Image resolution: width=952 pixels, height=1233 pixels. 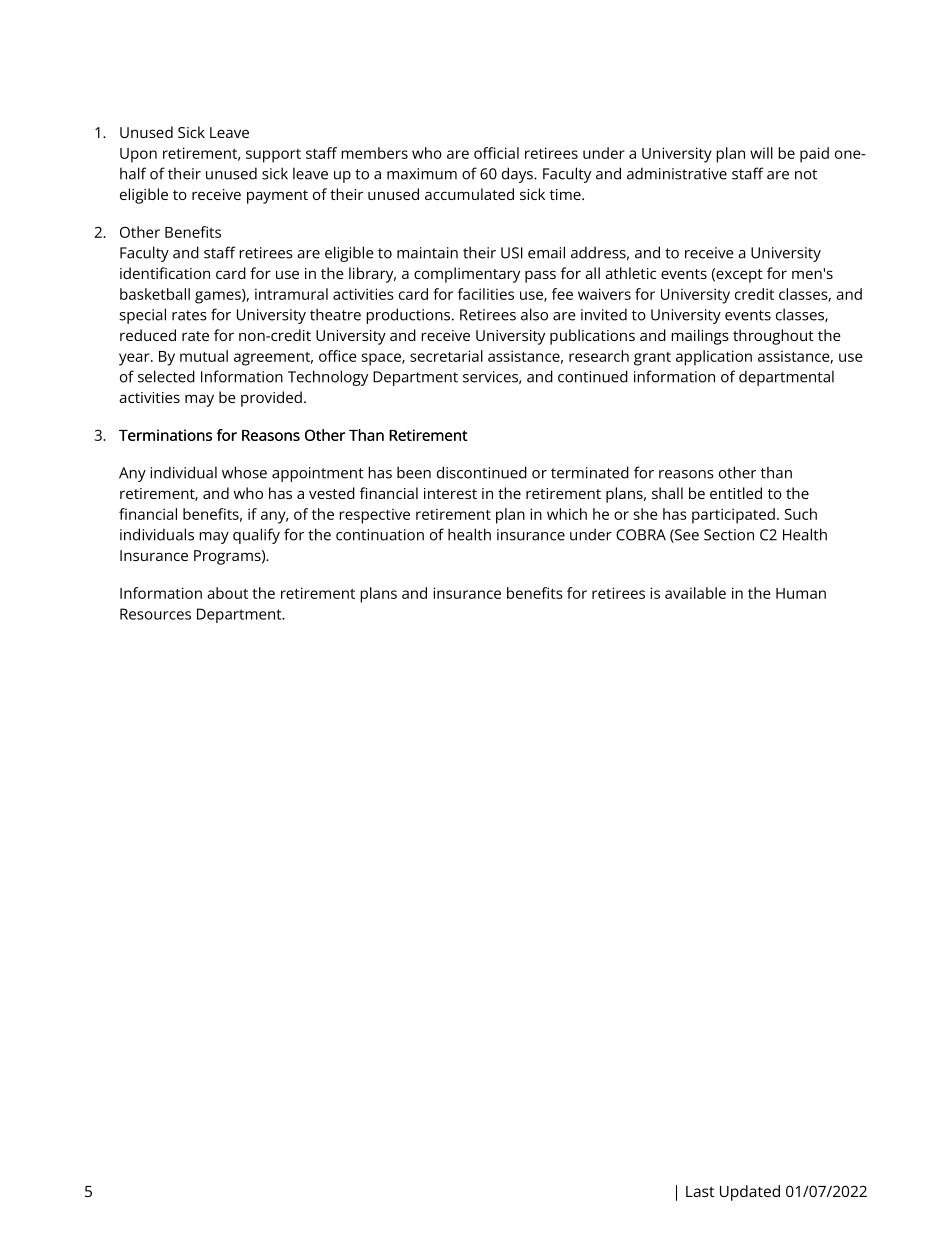 What do you see at coordinates (761, 153) in the image?
I see `will` at bounding box center [761, 153].
